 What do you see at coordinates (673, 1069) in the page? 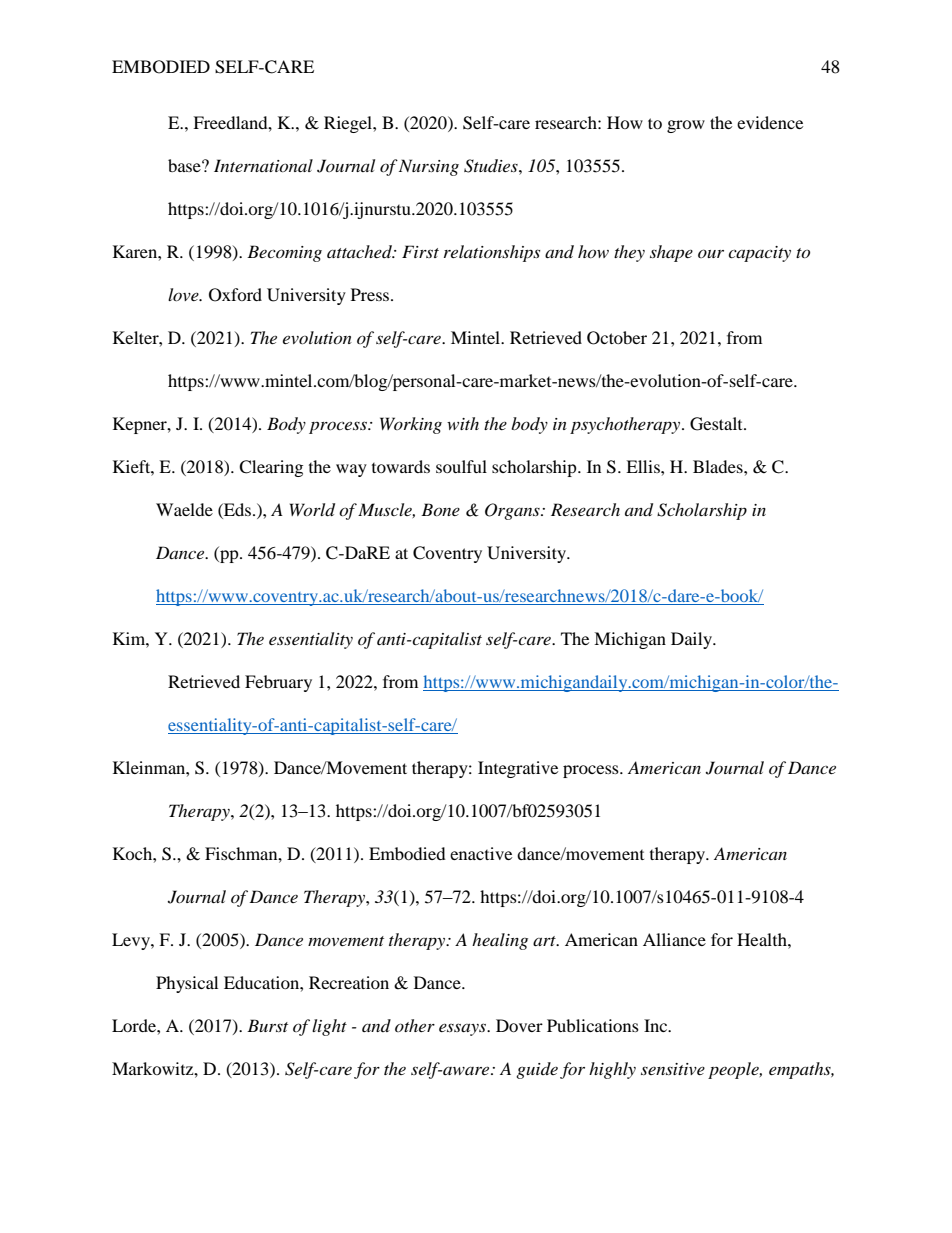
I see `sensitive` at bounding box center [673, 1069].
